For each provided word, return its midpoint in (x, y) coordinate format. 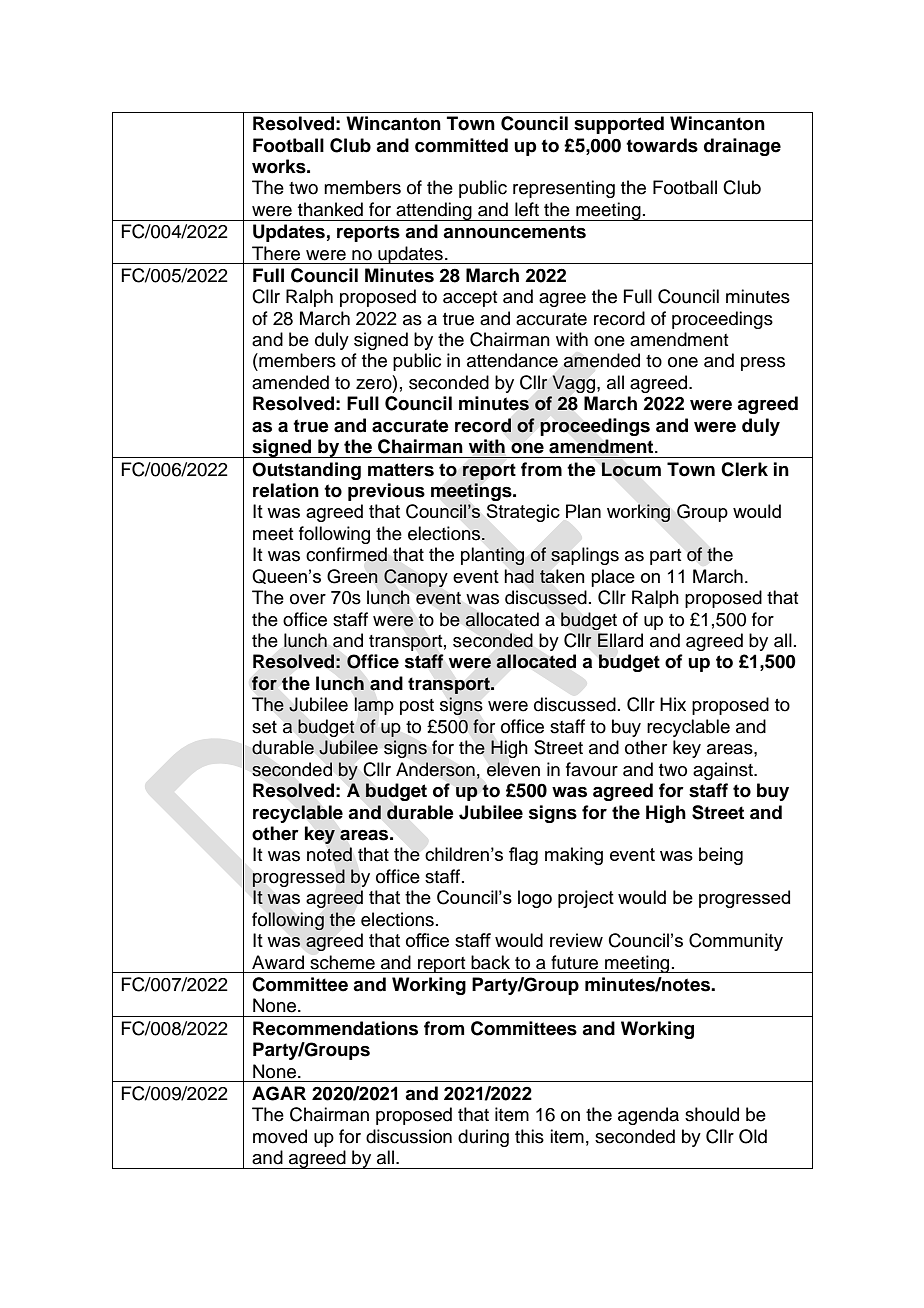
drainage (742, 147)
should (712, 1114)
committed (461, 145)
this (529, 1136)
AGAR (279, 1093)
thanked (330, 209)
